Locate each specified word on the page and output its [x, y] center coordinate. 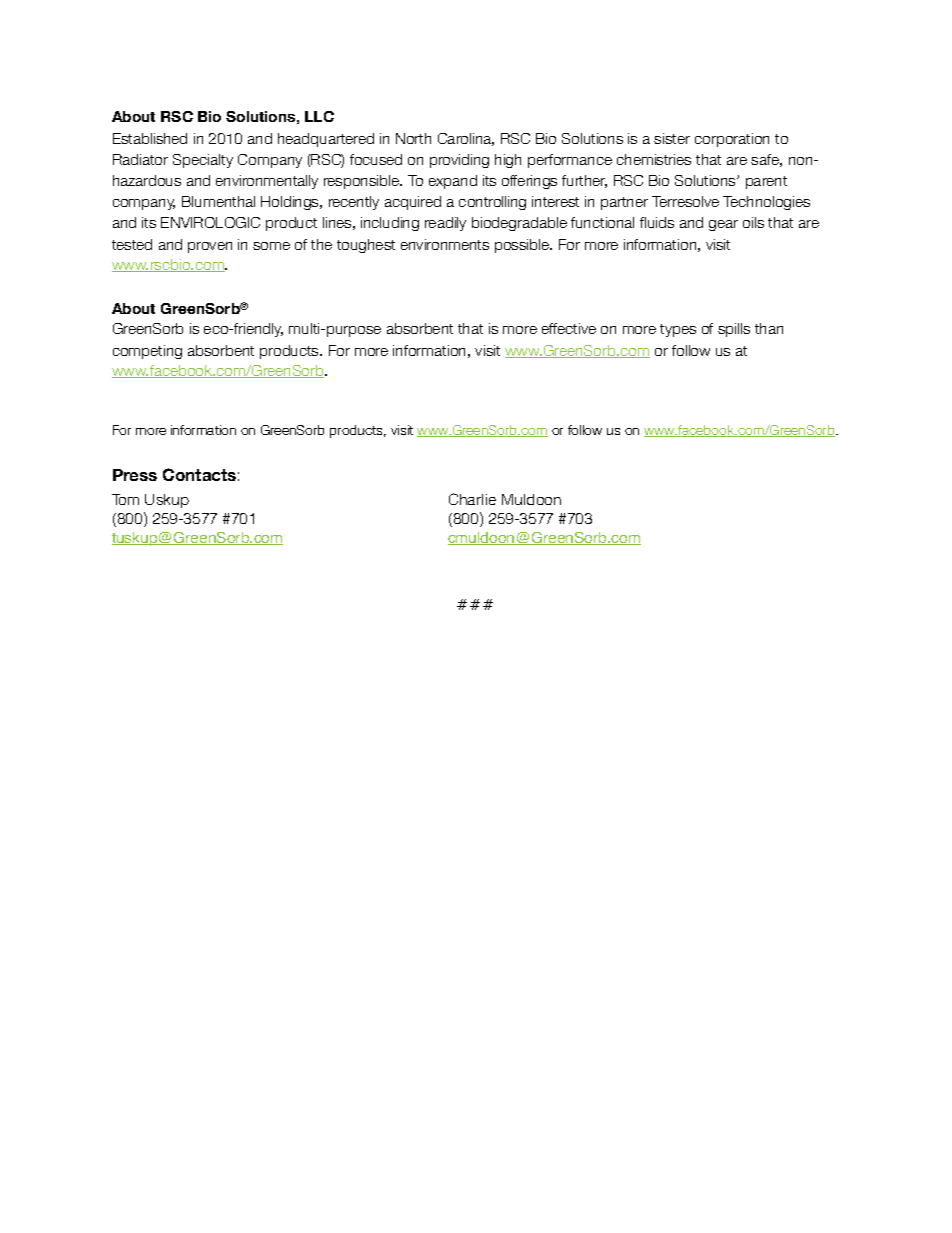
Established [150, 138]
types [678, 330]
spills [734, 330]
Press [135, 475]
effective [569, 328]
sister [672, 138]
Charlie [472, 499]
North [413, 138]
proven [210, 247]
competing [147, 352]
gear [723, 225]
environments [445, 244]
